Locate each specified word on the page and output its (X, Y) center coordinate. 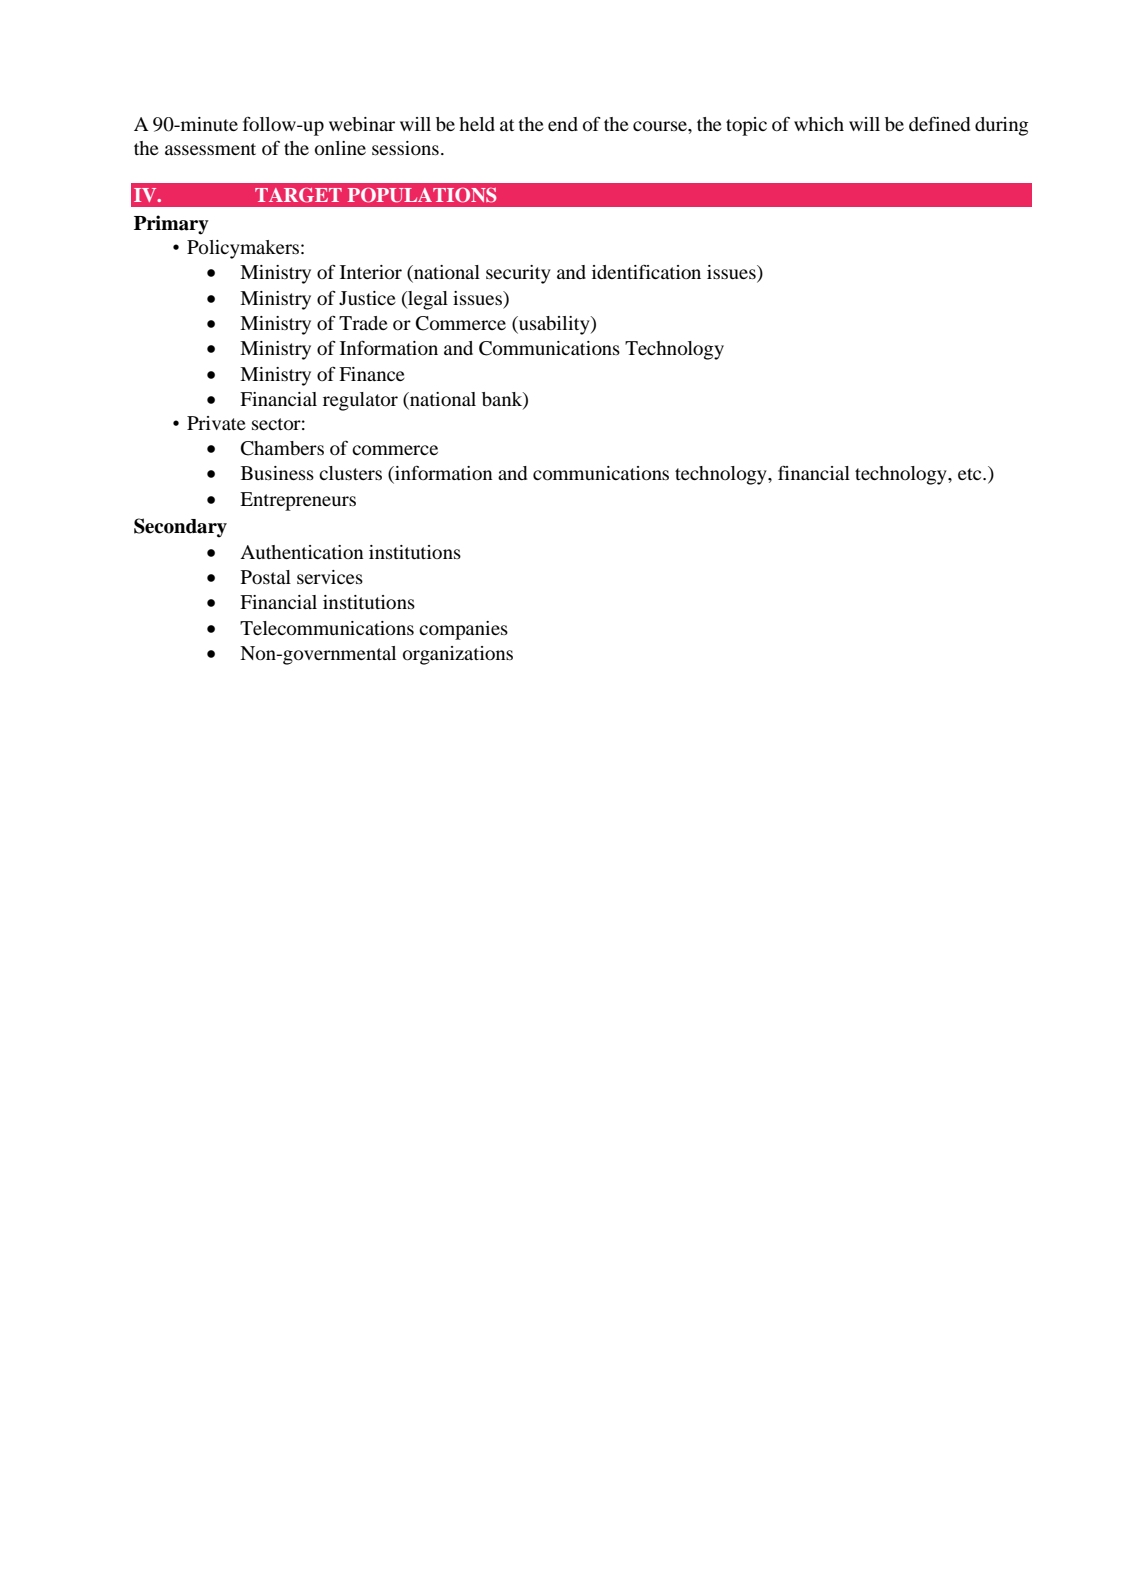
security (518, 274)
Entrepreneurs (298, 501)
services (330, 577)
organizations (458, 655)
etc (971, 474)
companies (463, 630)
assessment (210, 149)
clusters (350, 473)
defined (939, 123)
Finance (372, 374)
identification (646, 272)
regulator (360, 401)
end (563, 124)
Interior (371, 272)
